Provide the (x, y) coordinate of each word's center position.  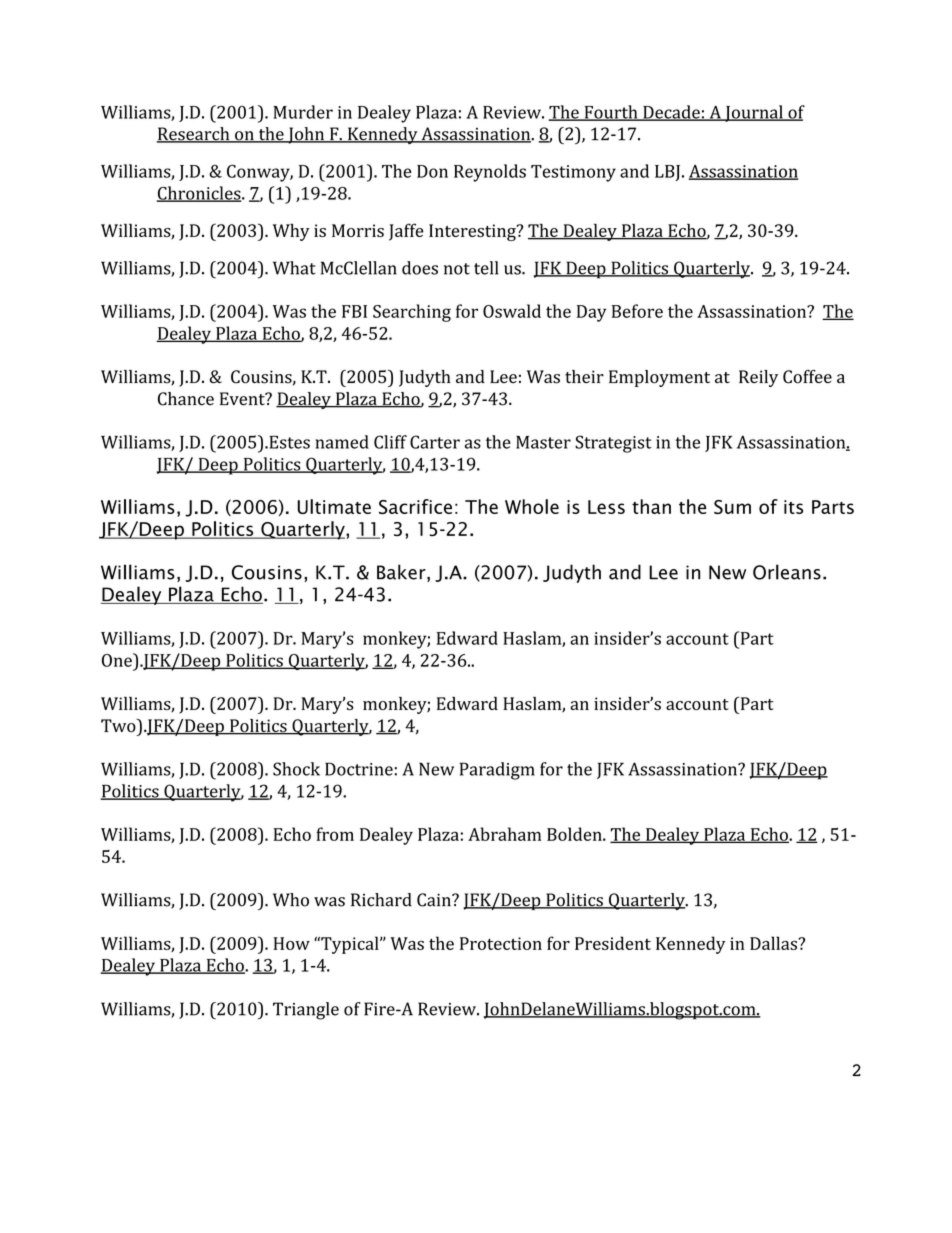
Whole (532, 506)
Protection (501, 943)
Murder (303, 112)
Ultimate (334, 506)
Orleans (787, 572)
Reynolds (490, 173)
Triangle (306, 1011)
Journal (754, 113)
